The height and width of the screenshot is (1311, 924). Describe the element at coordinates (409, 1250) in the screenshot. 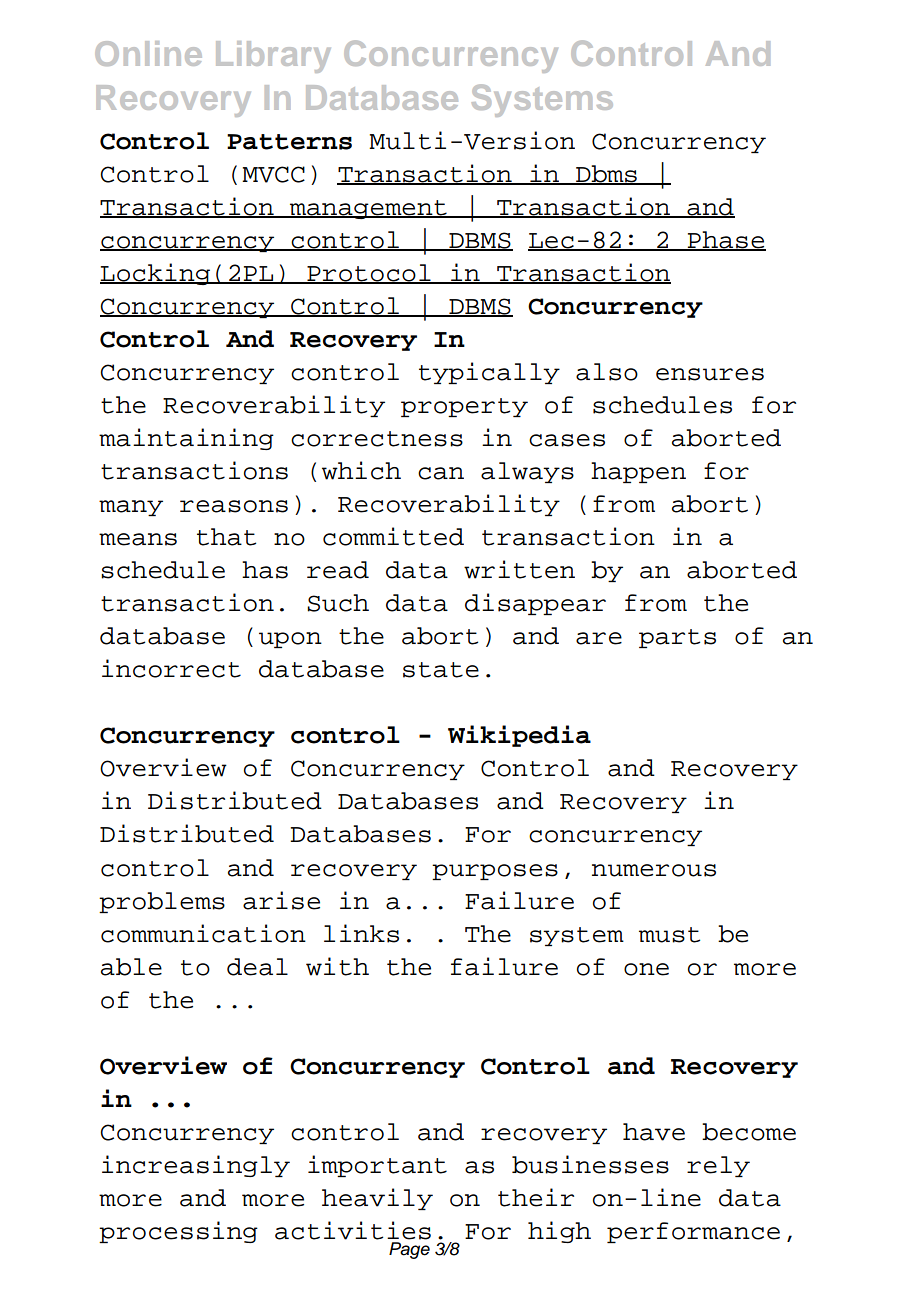

I see `Page` at that location.
